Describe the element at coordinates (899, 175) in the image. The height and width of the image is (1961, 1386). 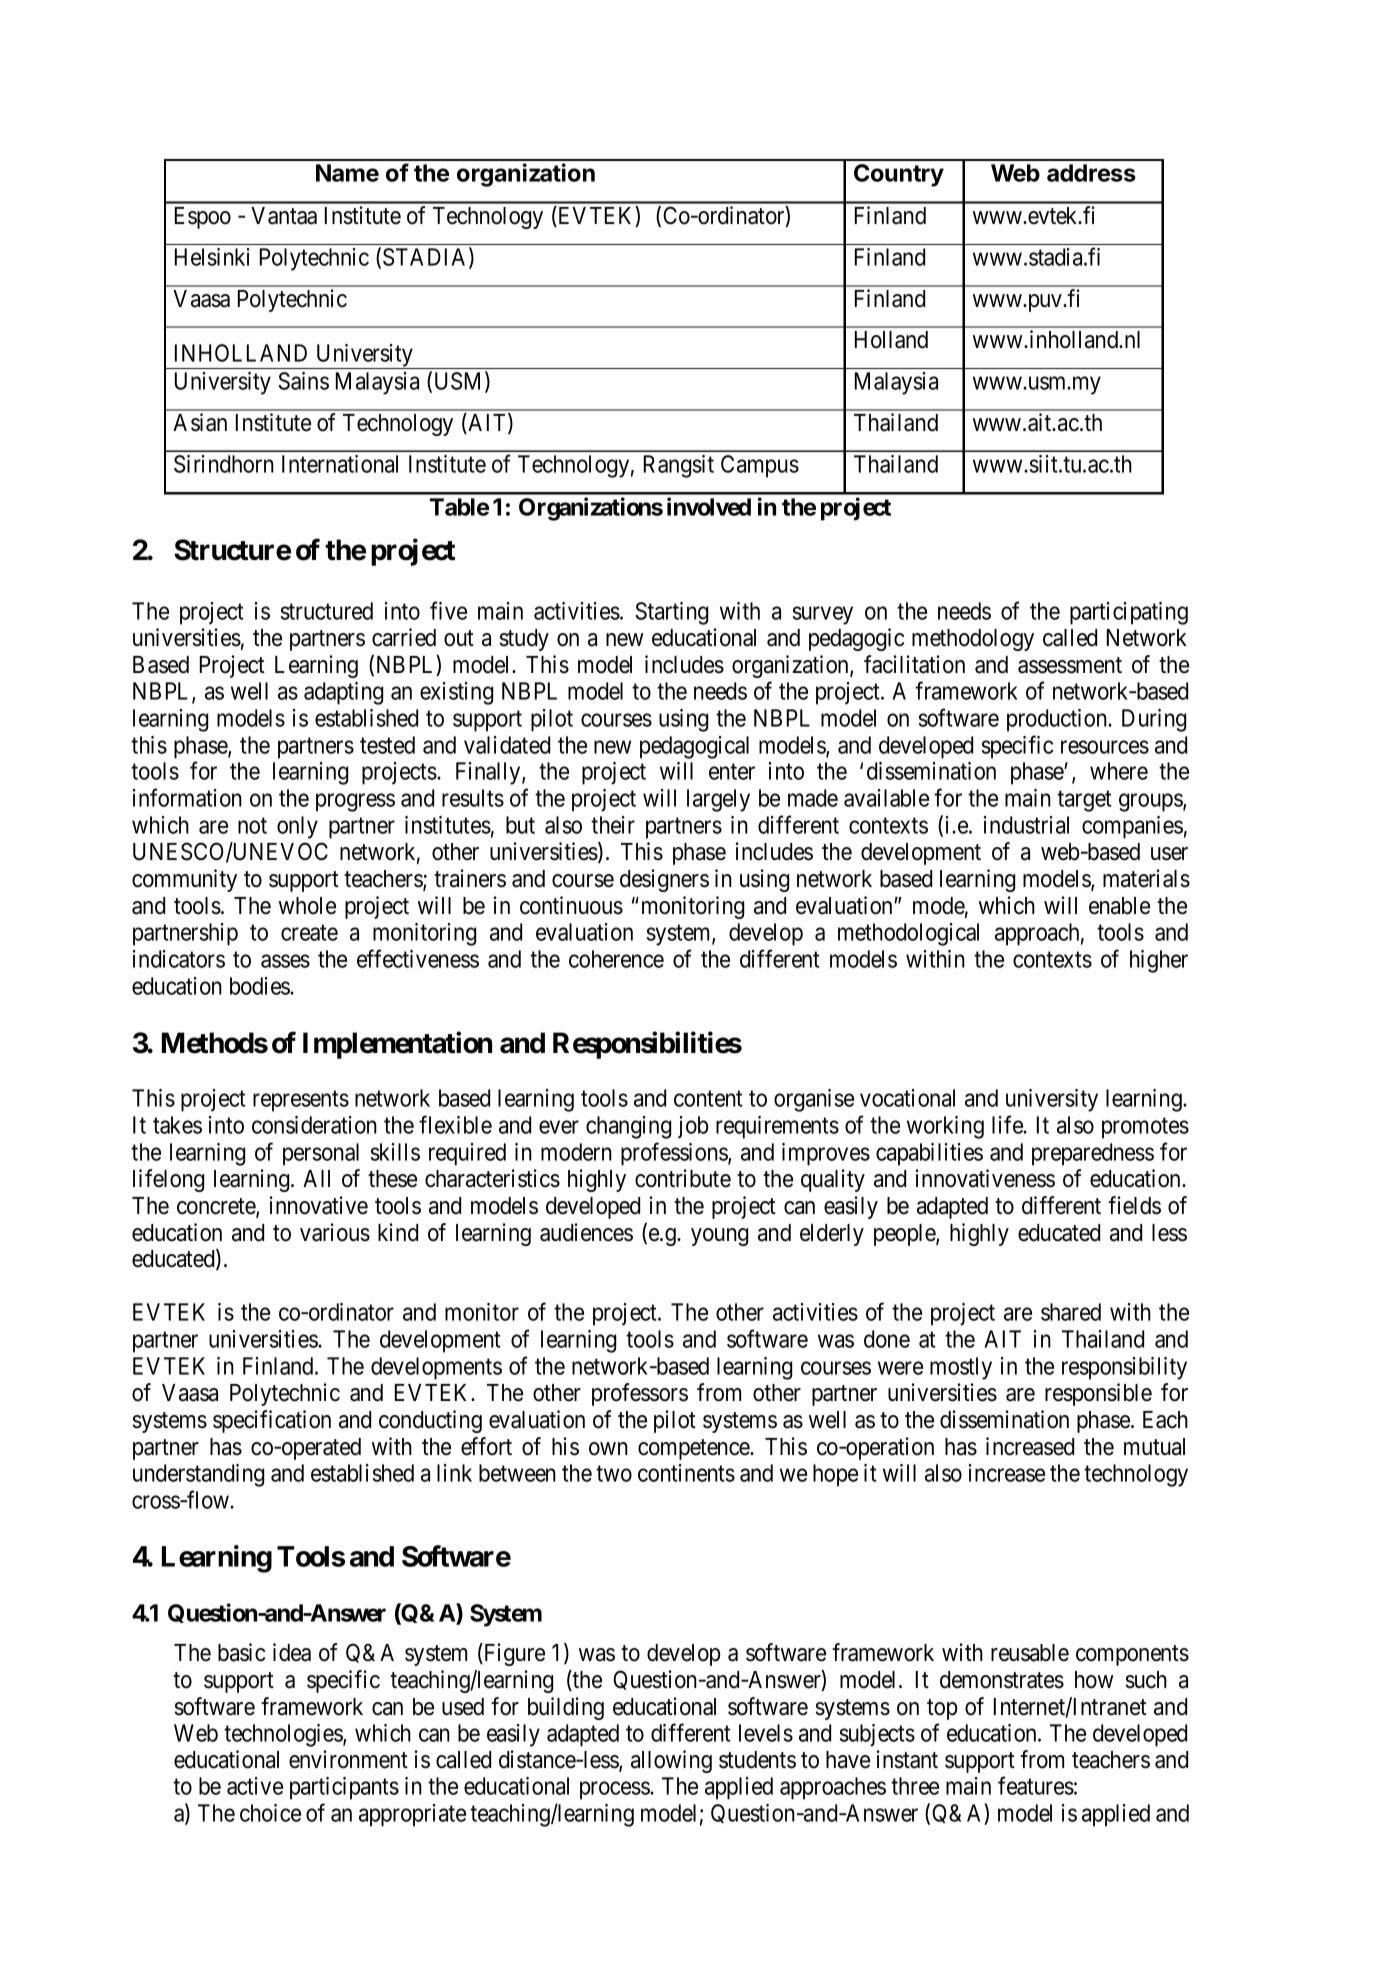
I see `Country` at that location.
